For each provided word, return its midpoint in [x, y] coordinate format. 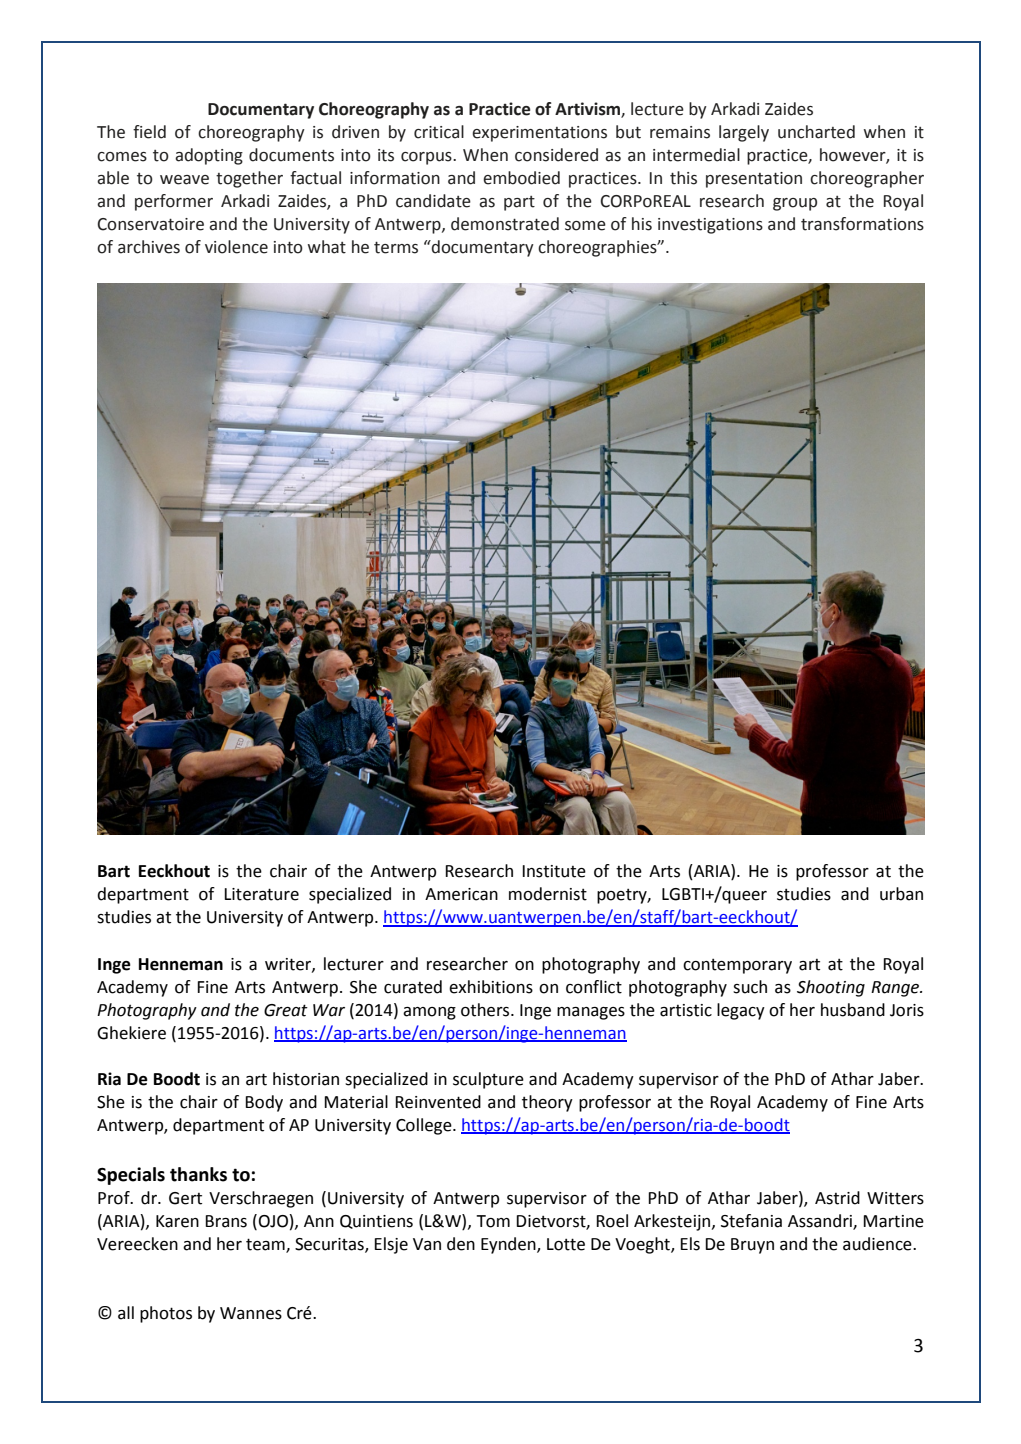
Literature [261, 894]
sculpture [488, 1080]
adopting [209, 156]
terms [396, 247]
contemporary [737, 966]
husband [853, 1010]
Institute [554, 871]
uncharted [816, 132]
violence [236, 247]
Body [264, 1103]
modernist [548, 894]
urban [901, 894]
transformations [862, 224]
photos [166, 1314]
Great [286, 1010]
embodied [521, 178]
